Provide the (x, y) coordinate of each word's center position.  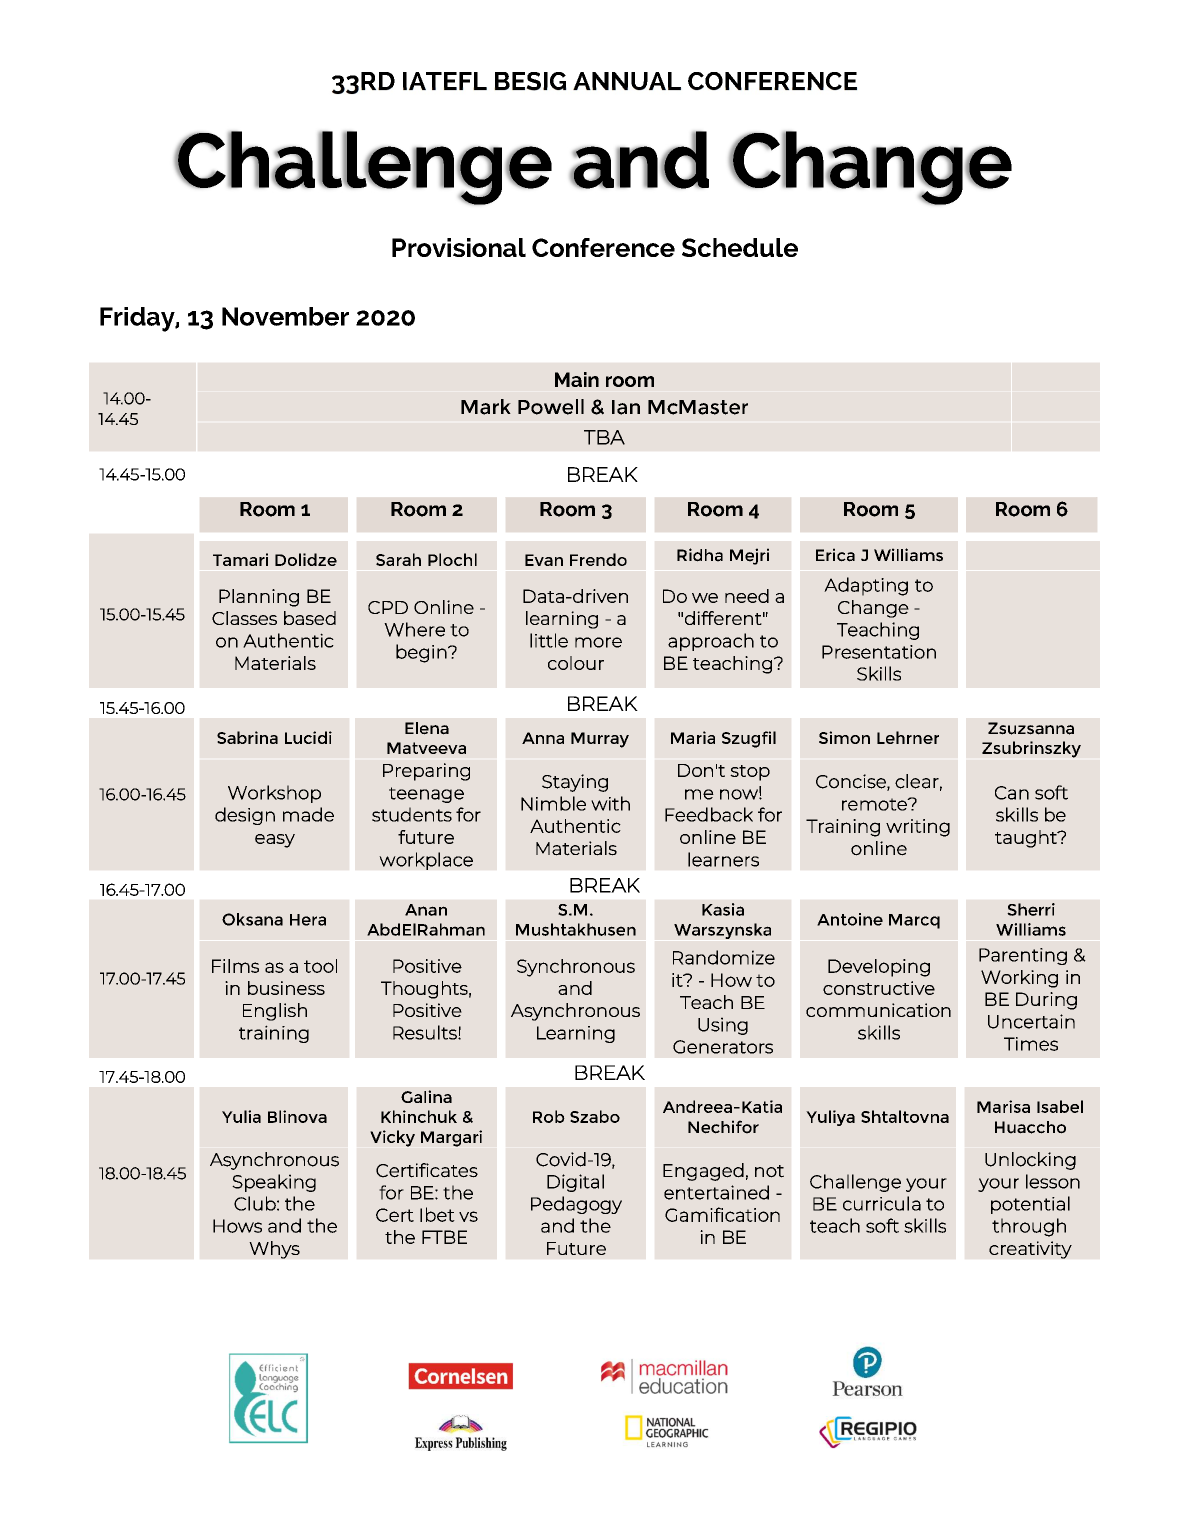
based (310, 618)
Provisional (459, 247)
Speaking (274, 1183)
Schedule (740, 247)
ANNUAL (627, 81)
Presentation (879, 652)
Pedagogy (576, 1205)
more (598, 642)
